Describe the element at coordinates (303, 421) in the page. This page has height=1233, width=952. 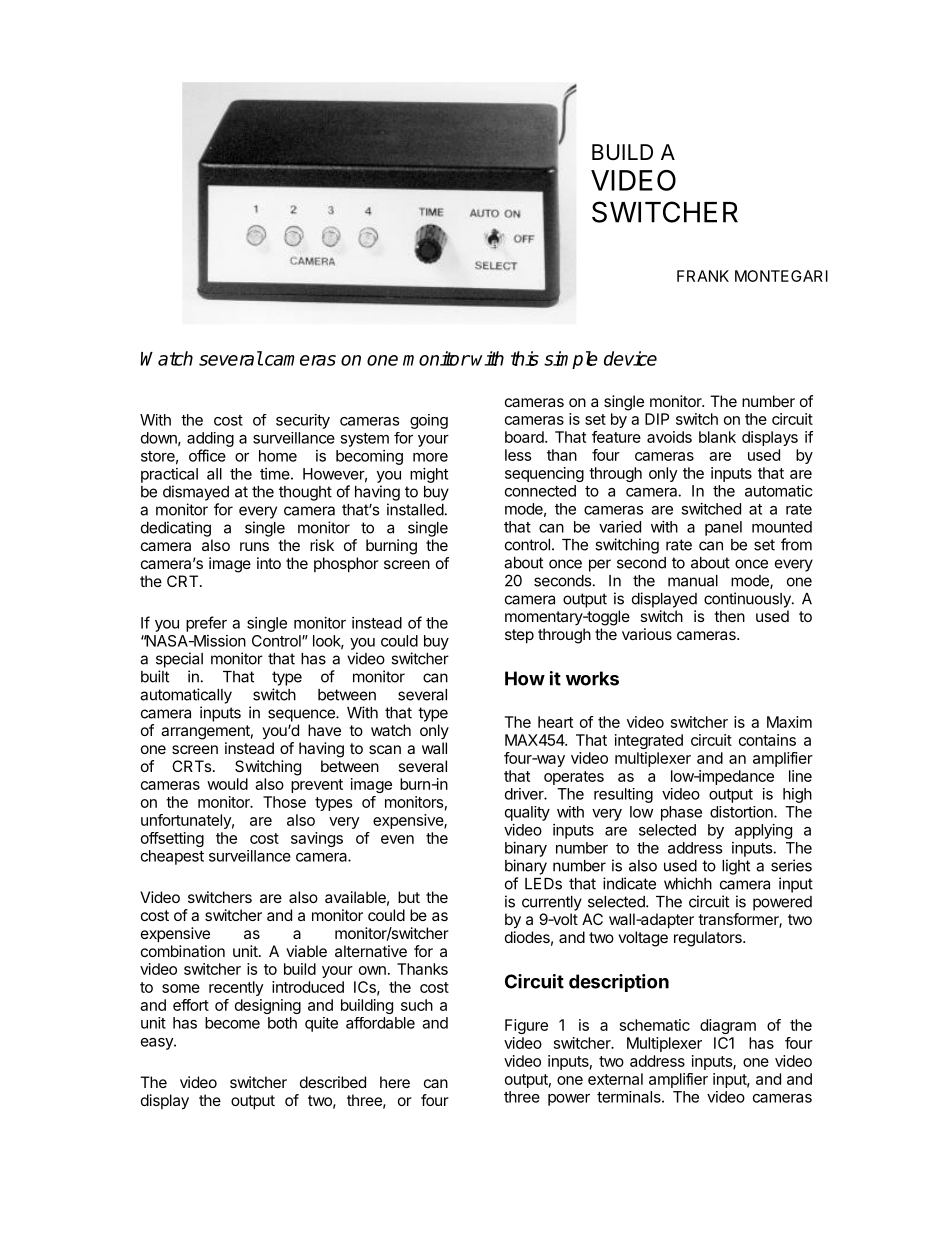
I see `security` at that location.
